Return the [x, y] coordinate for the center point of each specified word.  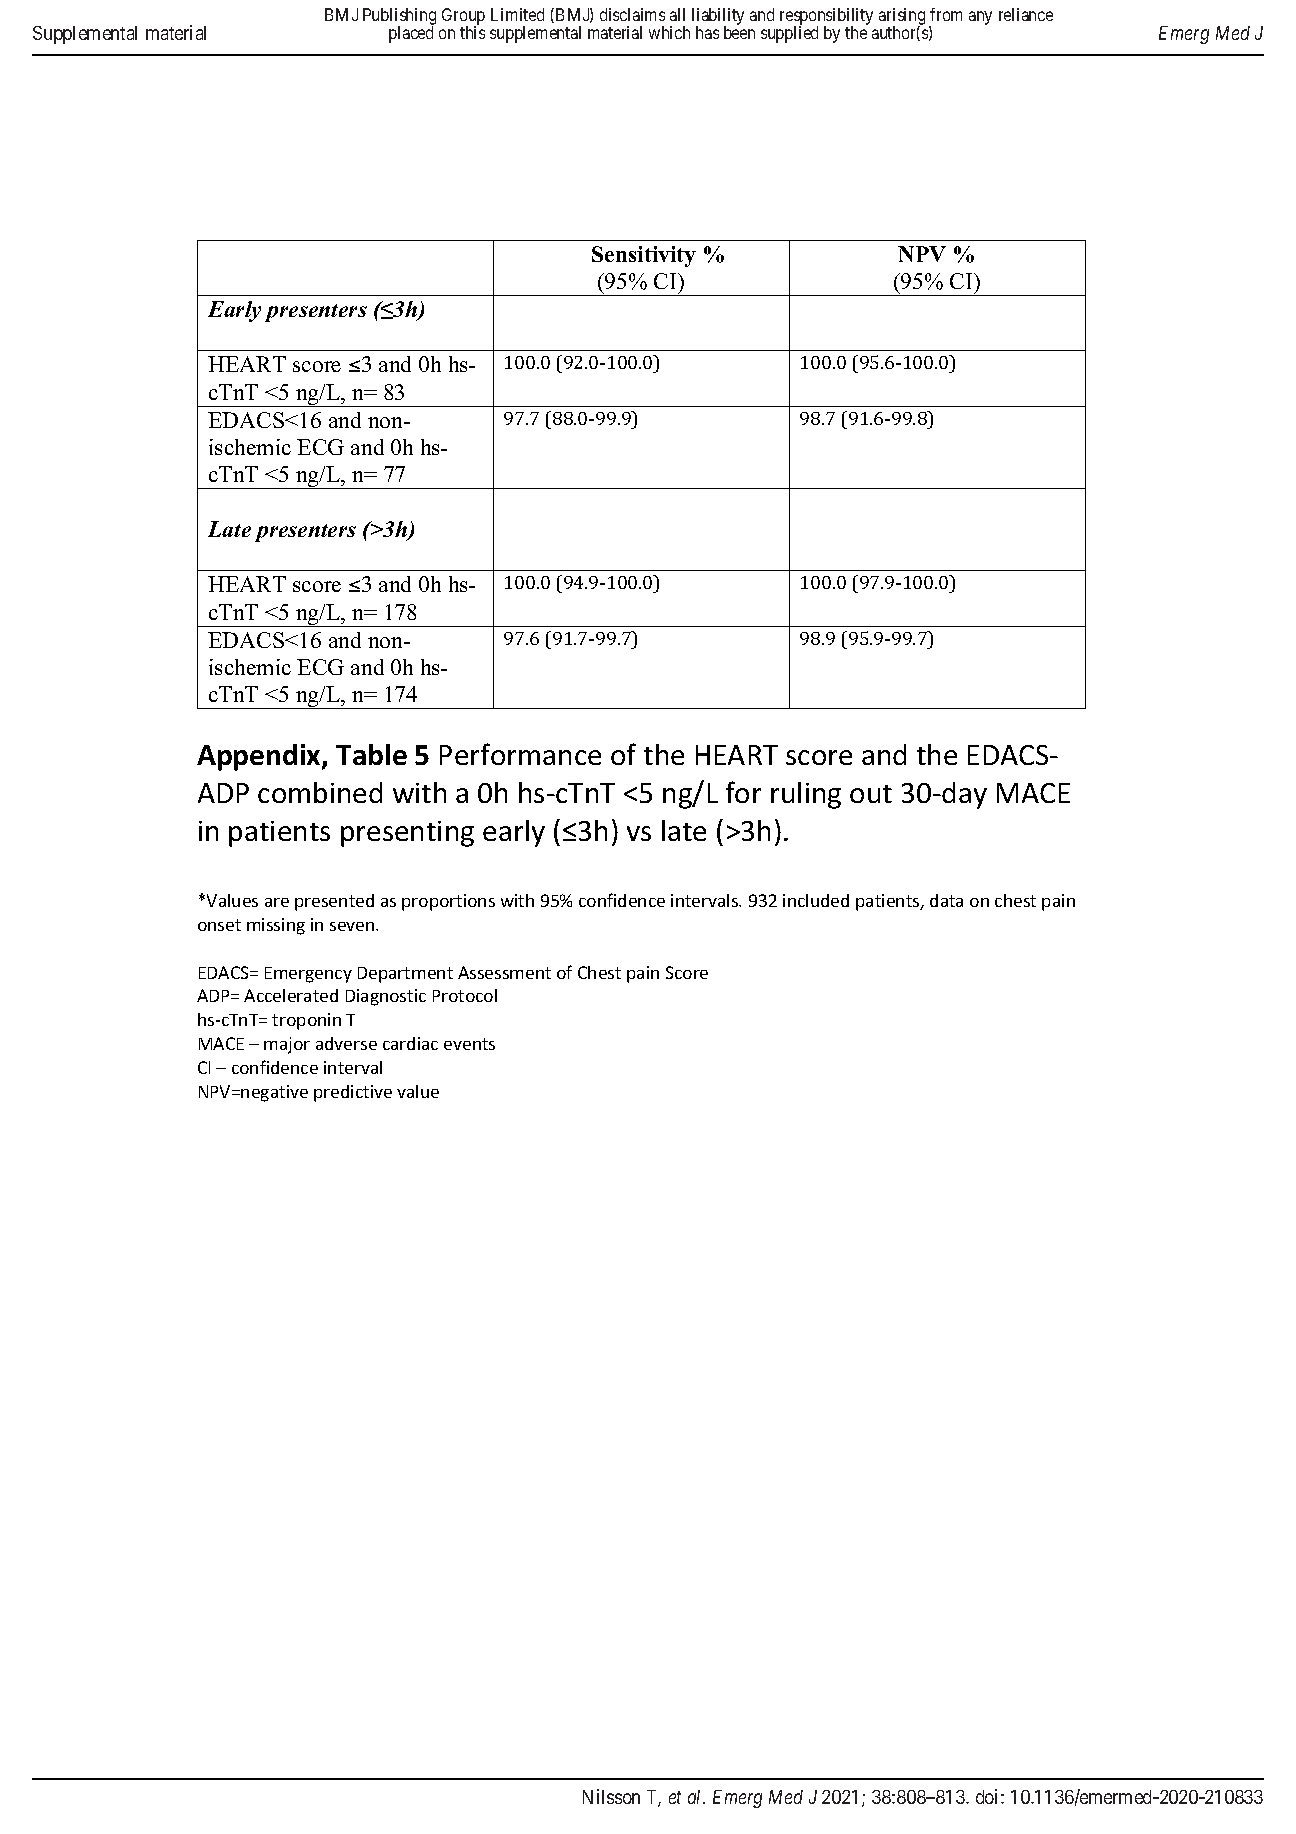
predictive [353, 1093]
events [469, 1044]
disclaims [632, 14]
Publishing [399, 17]
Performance [520, 754]
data [946, 900]
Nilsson [611, 1796]
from [946, 14]
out [871, 794]
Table [371, 754]
